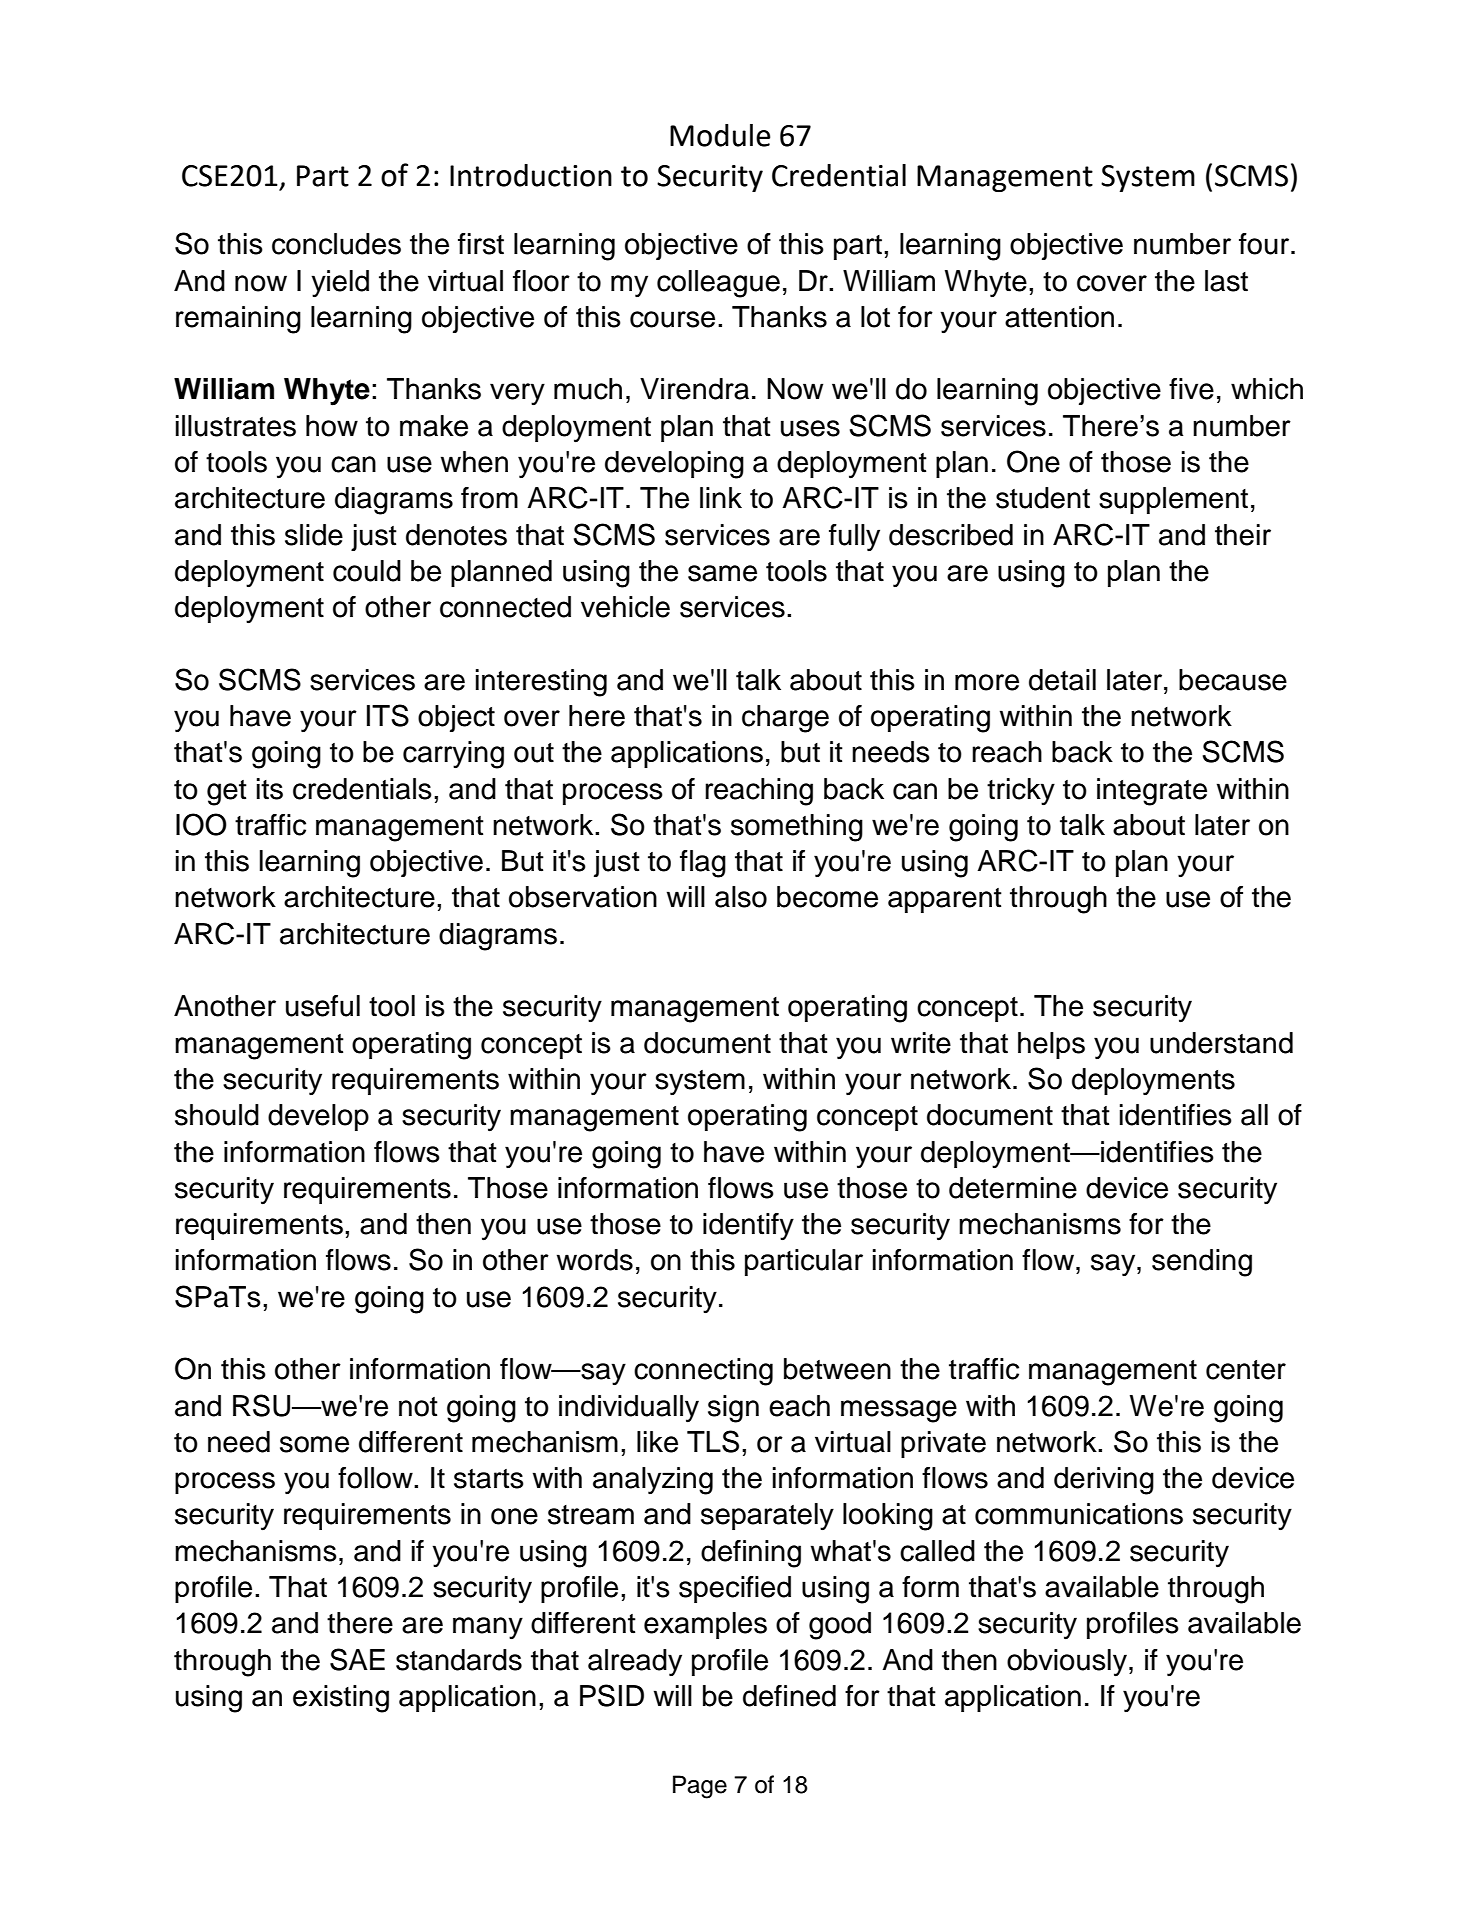 This screenshot has height=1916, width=1480. Describe the element at coordinates (1221, 1043) in the screenshot. I see `understand` at that location.
